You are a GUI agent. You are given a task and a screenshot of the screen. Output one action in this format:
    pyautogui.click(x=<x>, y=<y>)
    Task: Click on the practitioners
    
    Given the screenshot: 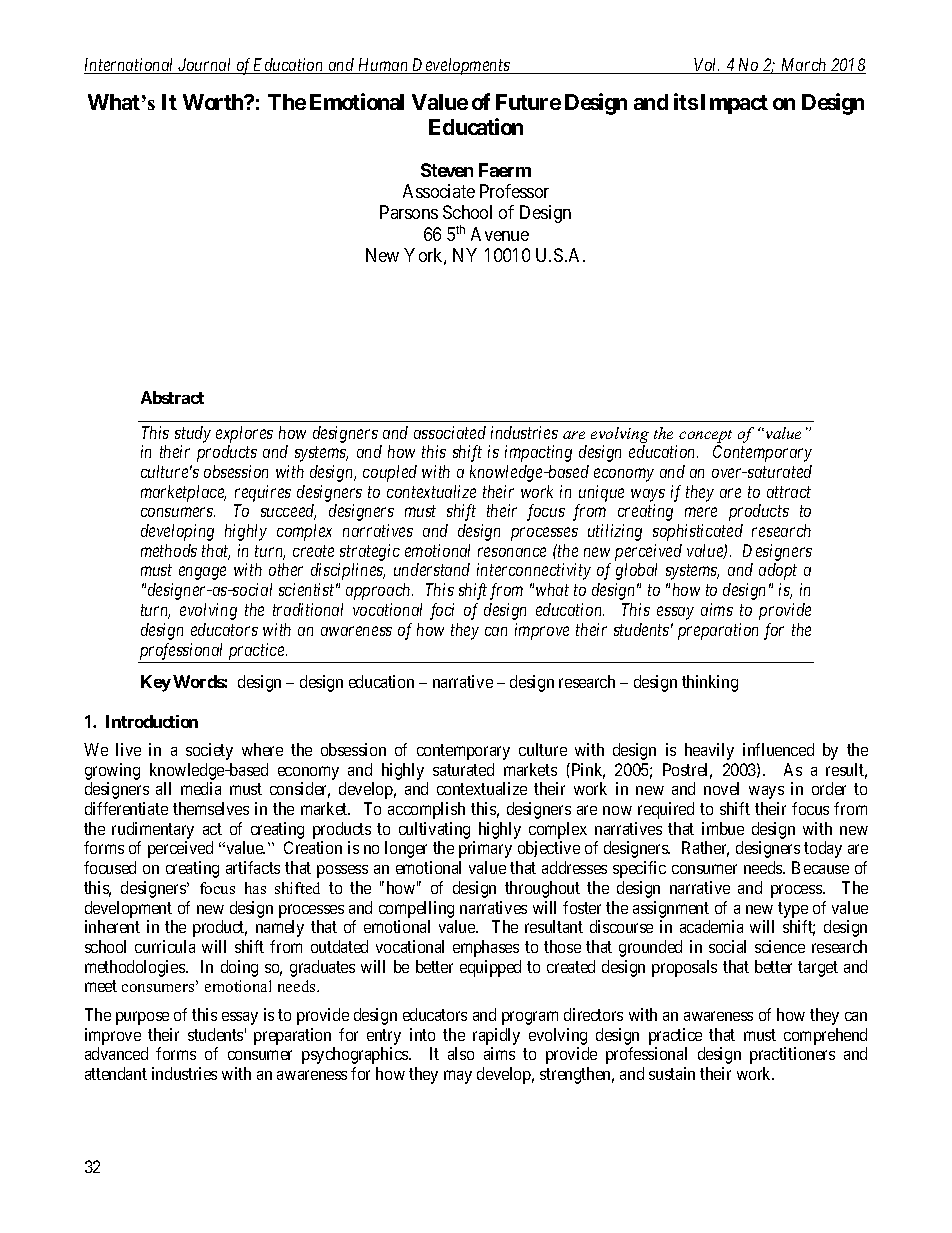 What is the action you would take?
    pyautogui.click(x=792, y=1055)
